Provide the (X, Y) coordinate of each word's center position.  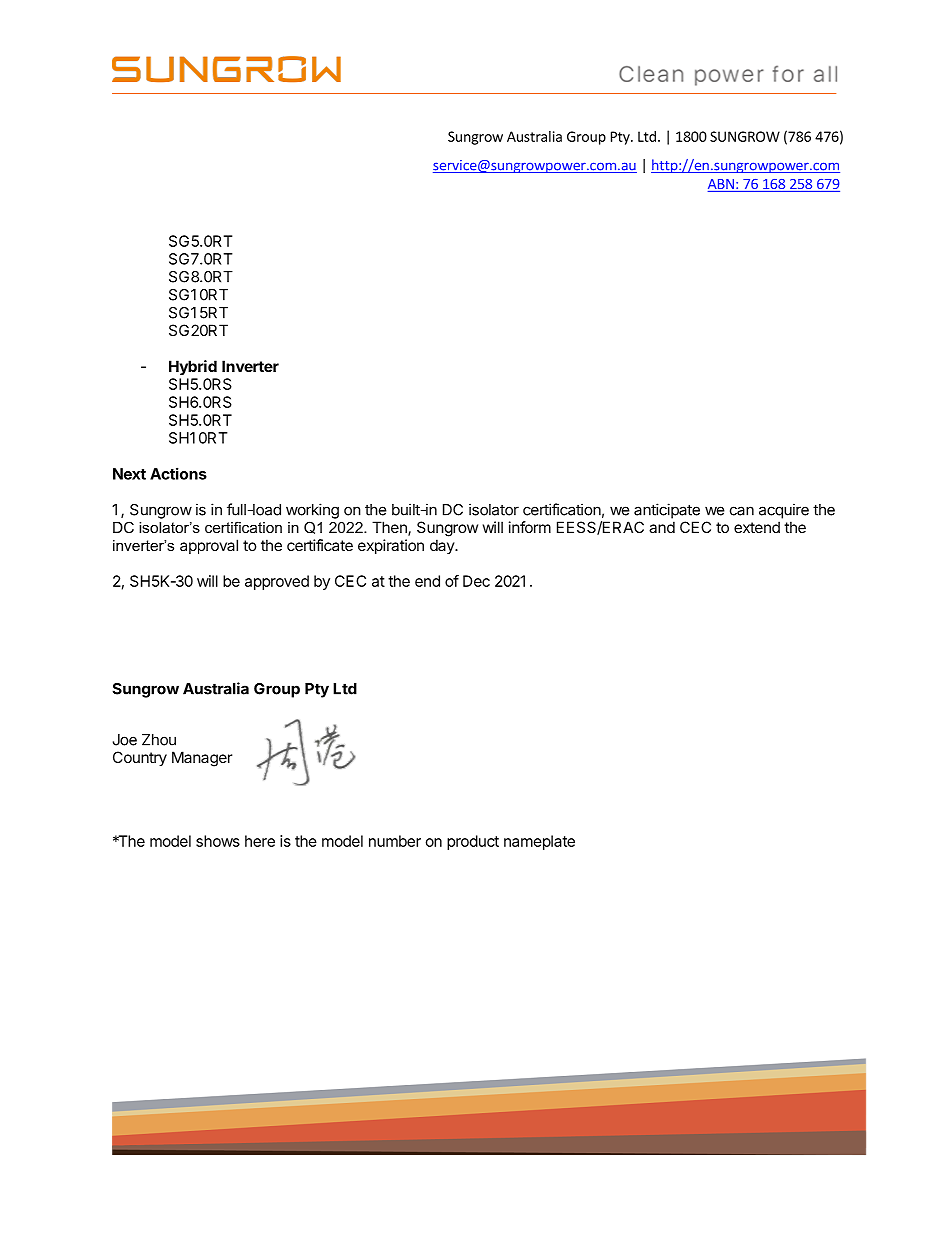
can (742, 511)
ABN (722, 185)
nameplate (539, 842)
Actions (178, 473)
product (473, 842)
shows (218, 841)
